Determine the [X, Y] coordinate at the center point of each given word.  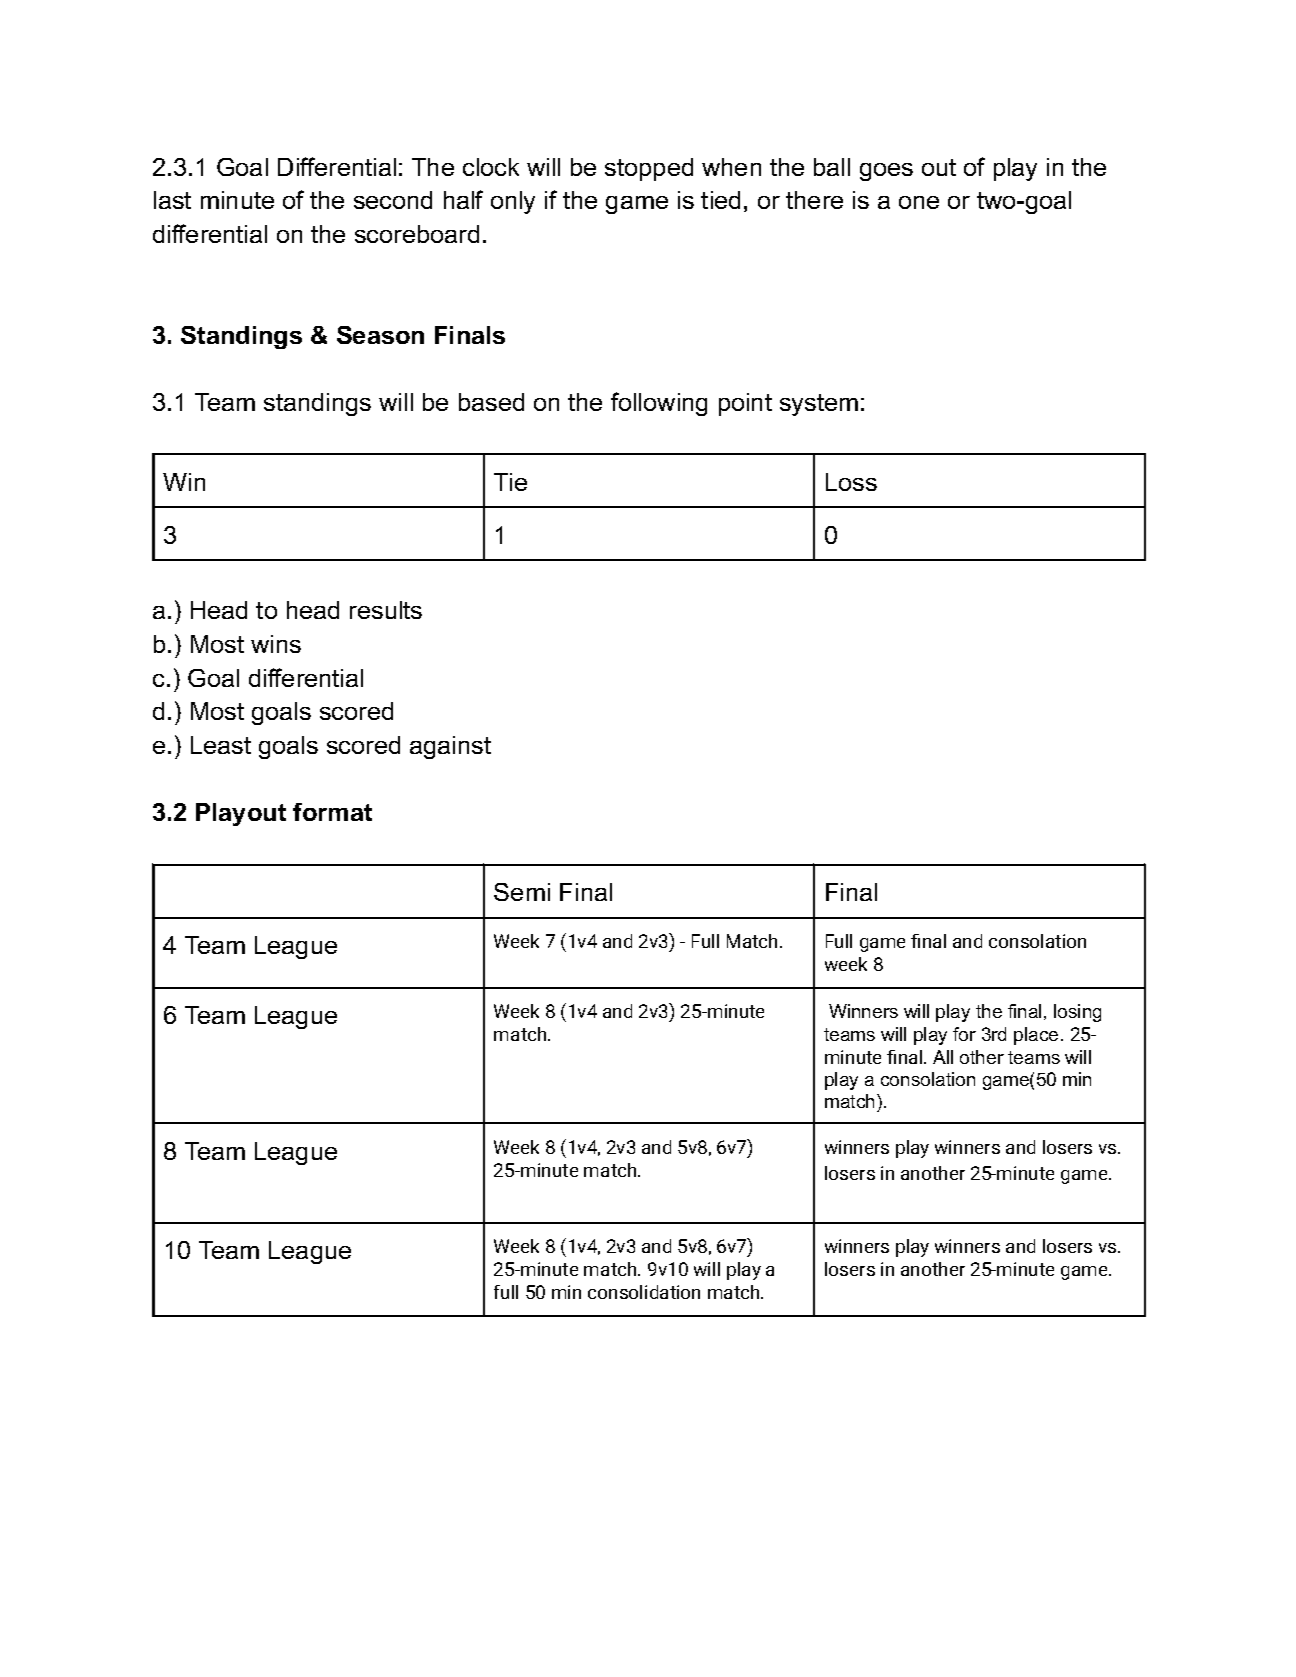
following [659, 404]
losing [1077, 1013]
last [172, 200]
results [386, 610]
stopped [649, 169]
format [332, 812]
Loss [851, 482]
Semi [522, 892]
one [919, 202]
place [1036, 1036]
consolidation [644, 1292]
